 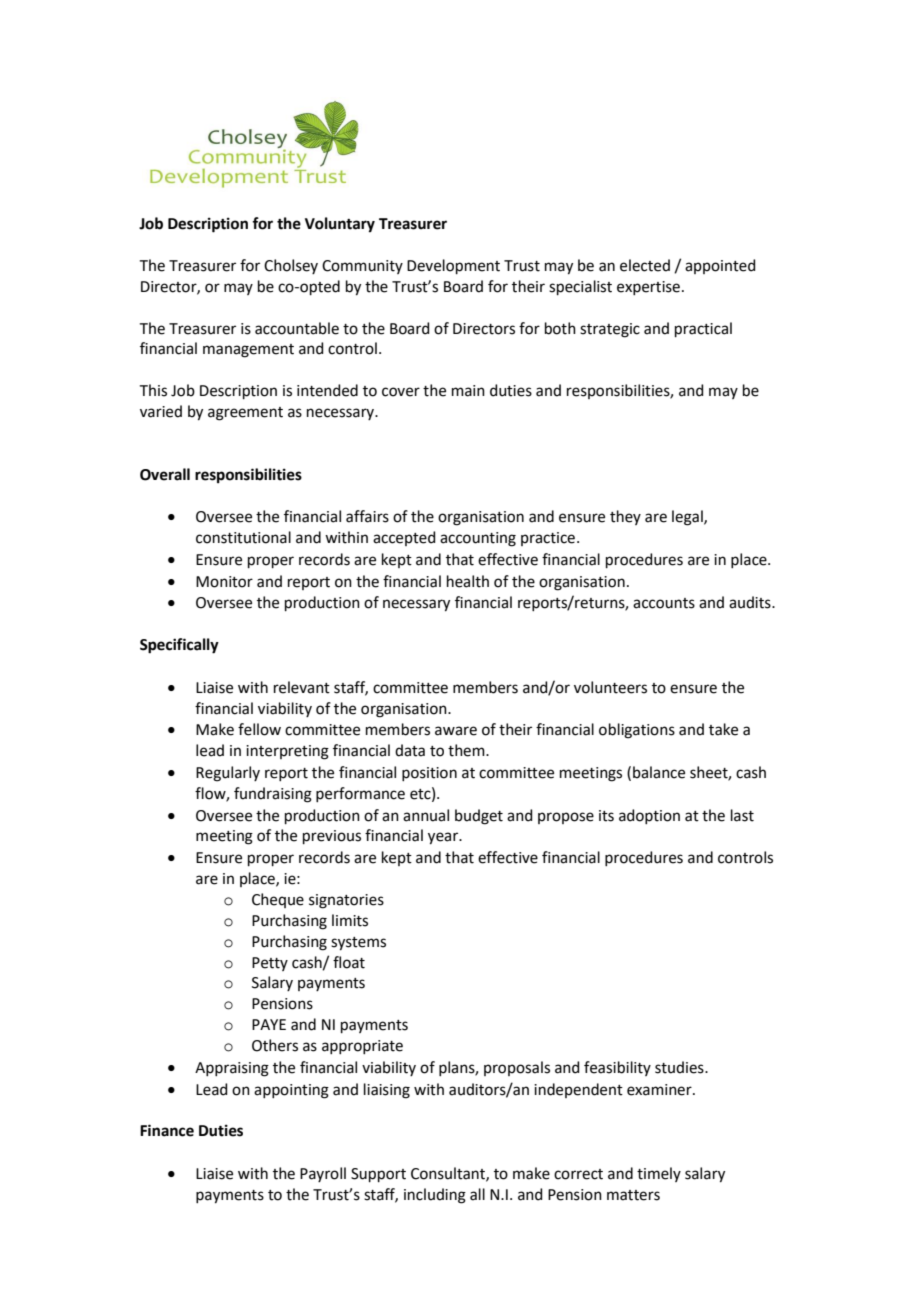 What do you see at coordinates (659, 1174) in the screenshot?
I see `timely` at bounding box center [659, 1174].
